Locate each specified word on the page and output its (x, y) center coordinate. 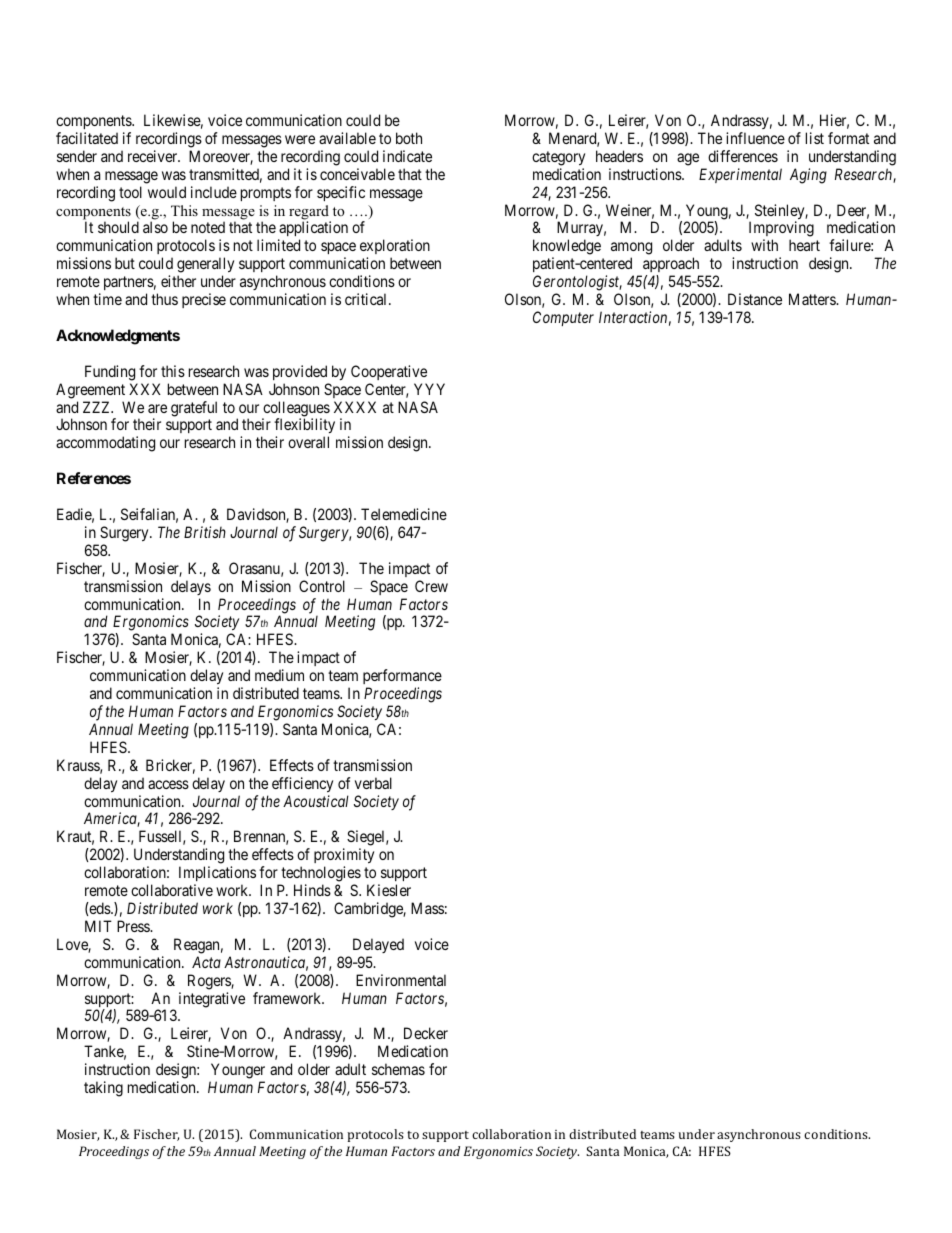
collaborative (172, 890)
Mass (427, 908)
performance (402, 678)
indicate (407, 156)
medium (279, 675)
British (205, 532)
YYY (429, 389)
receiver (154, 156)
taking (103, 1089)
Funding (110, 373)
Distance (755, 299)
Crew (431, 586)
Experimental (740, 175)
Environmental (401, 980)
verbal (373, 783)
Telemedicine (404, 514)
